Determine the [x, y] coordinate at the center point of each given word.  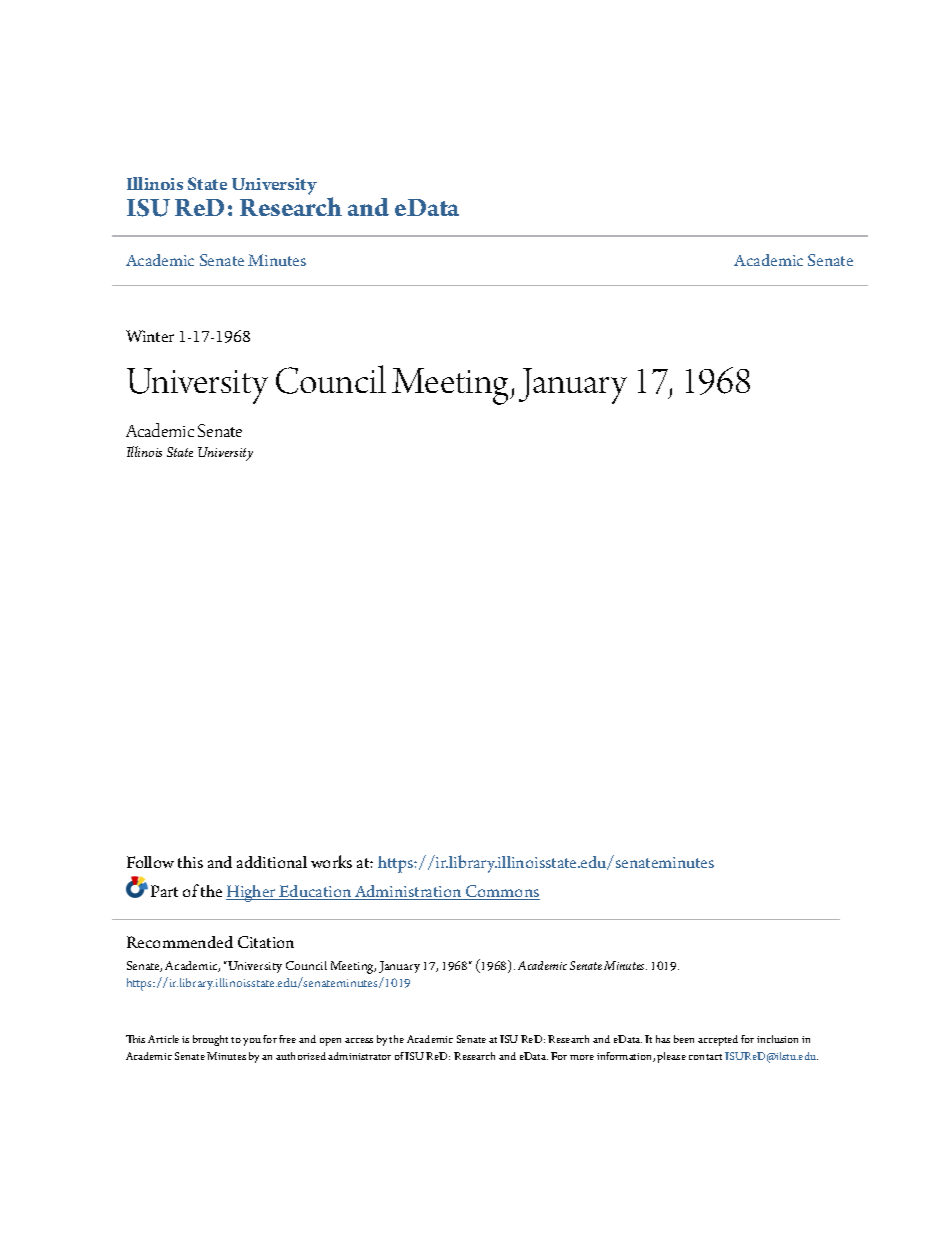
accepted [718, 1040]
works [331, 861]
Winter [150, 336]
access [359, 1040]
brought [210, 1040]
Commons [502, 892]
